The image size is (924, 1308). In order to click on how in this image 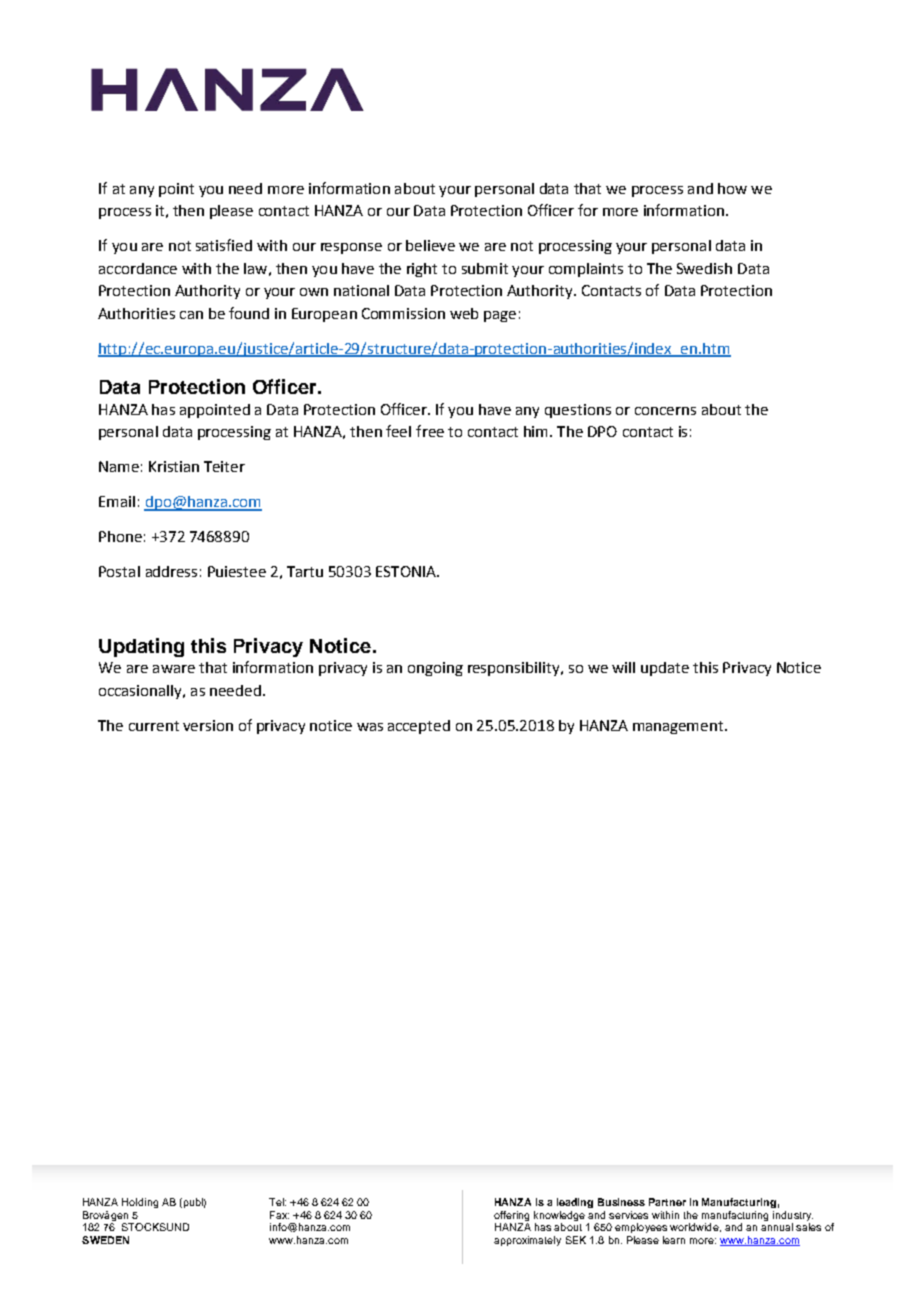, I will do `click(732, 188)`.
